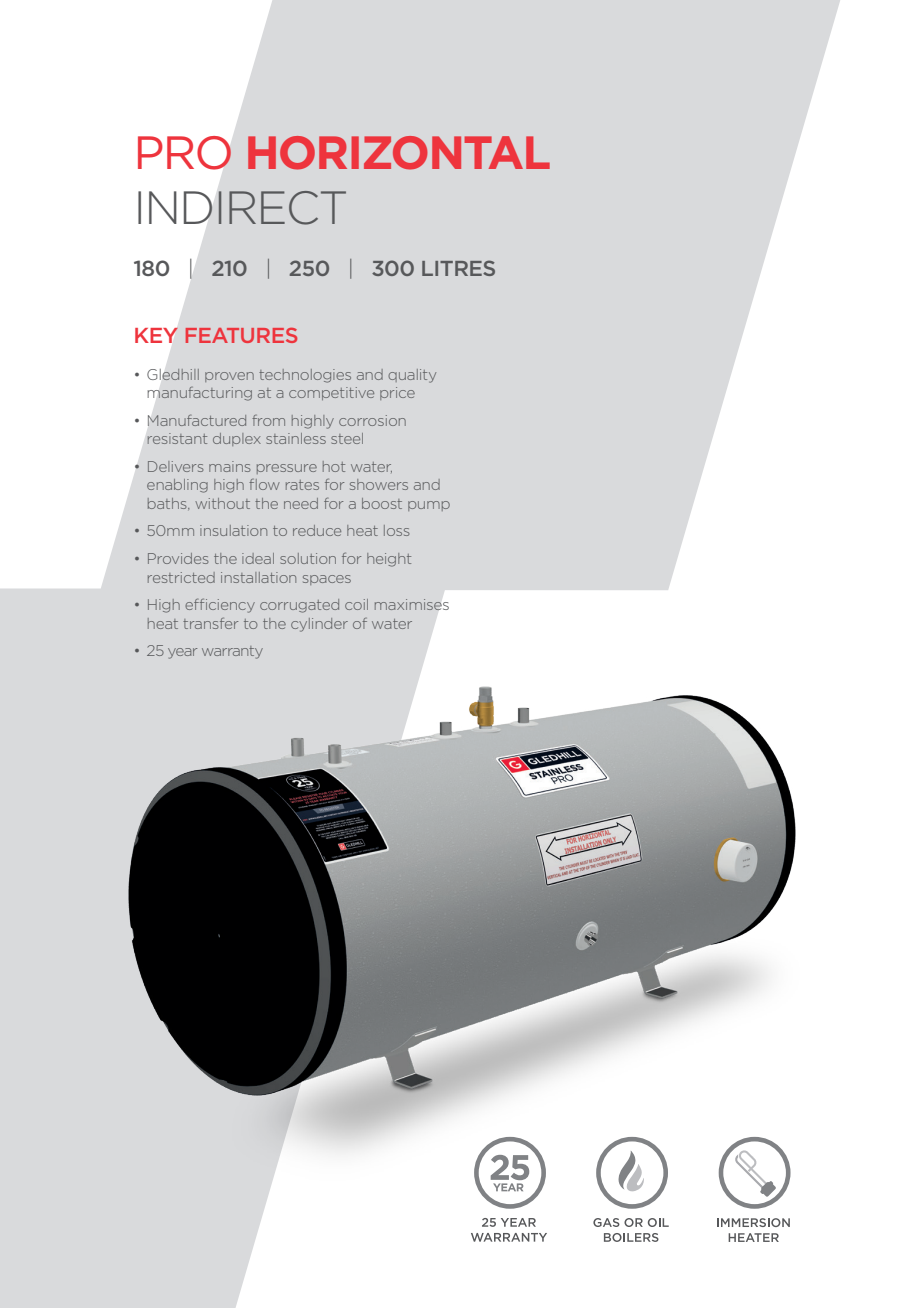 This page has height=1308, width=924. I want to click on quality, so click(412, 376).
